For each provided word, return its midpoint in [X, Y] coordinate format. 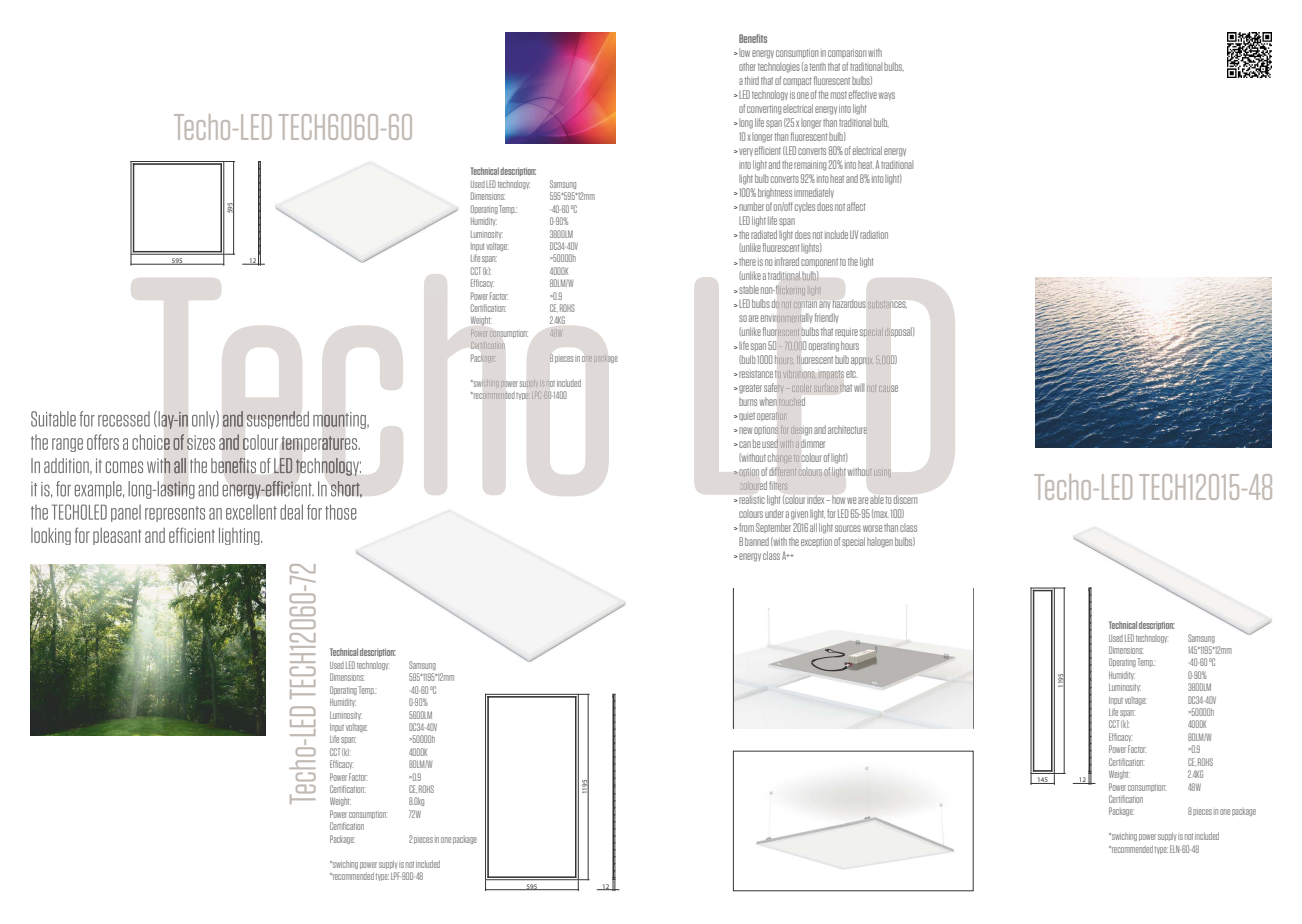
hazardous [849, 303]
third [752, 80]
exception [816, 543]
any [824, 304]
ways [887, 96]
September [773, 528]
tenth [818, 66]
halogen [880, 542]
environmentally [786, 318]
